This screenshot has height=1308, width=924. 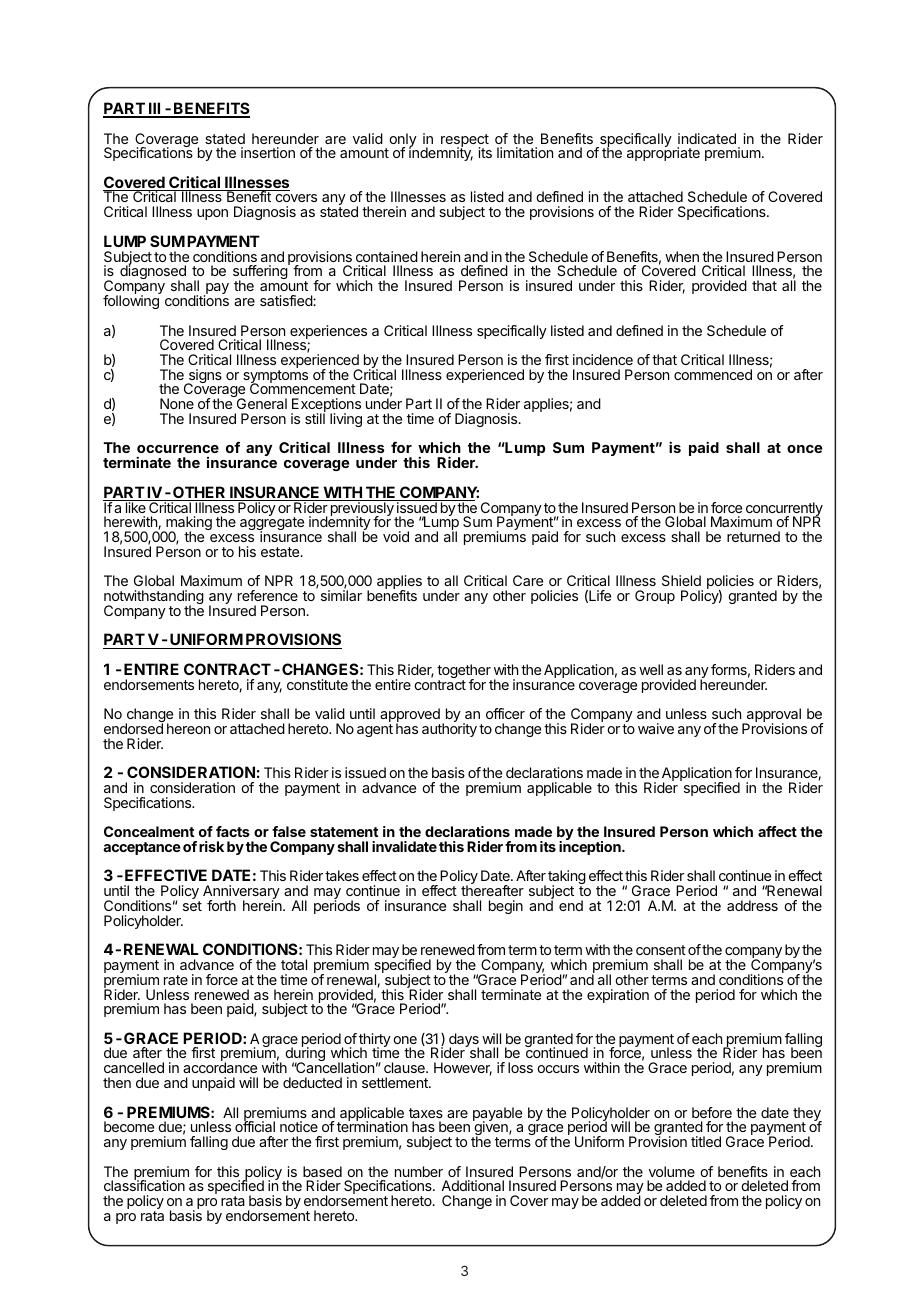 I want to click on classification, so click(x=144, y=1185).
